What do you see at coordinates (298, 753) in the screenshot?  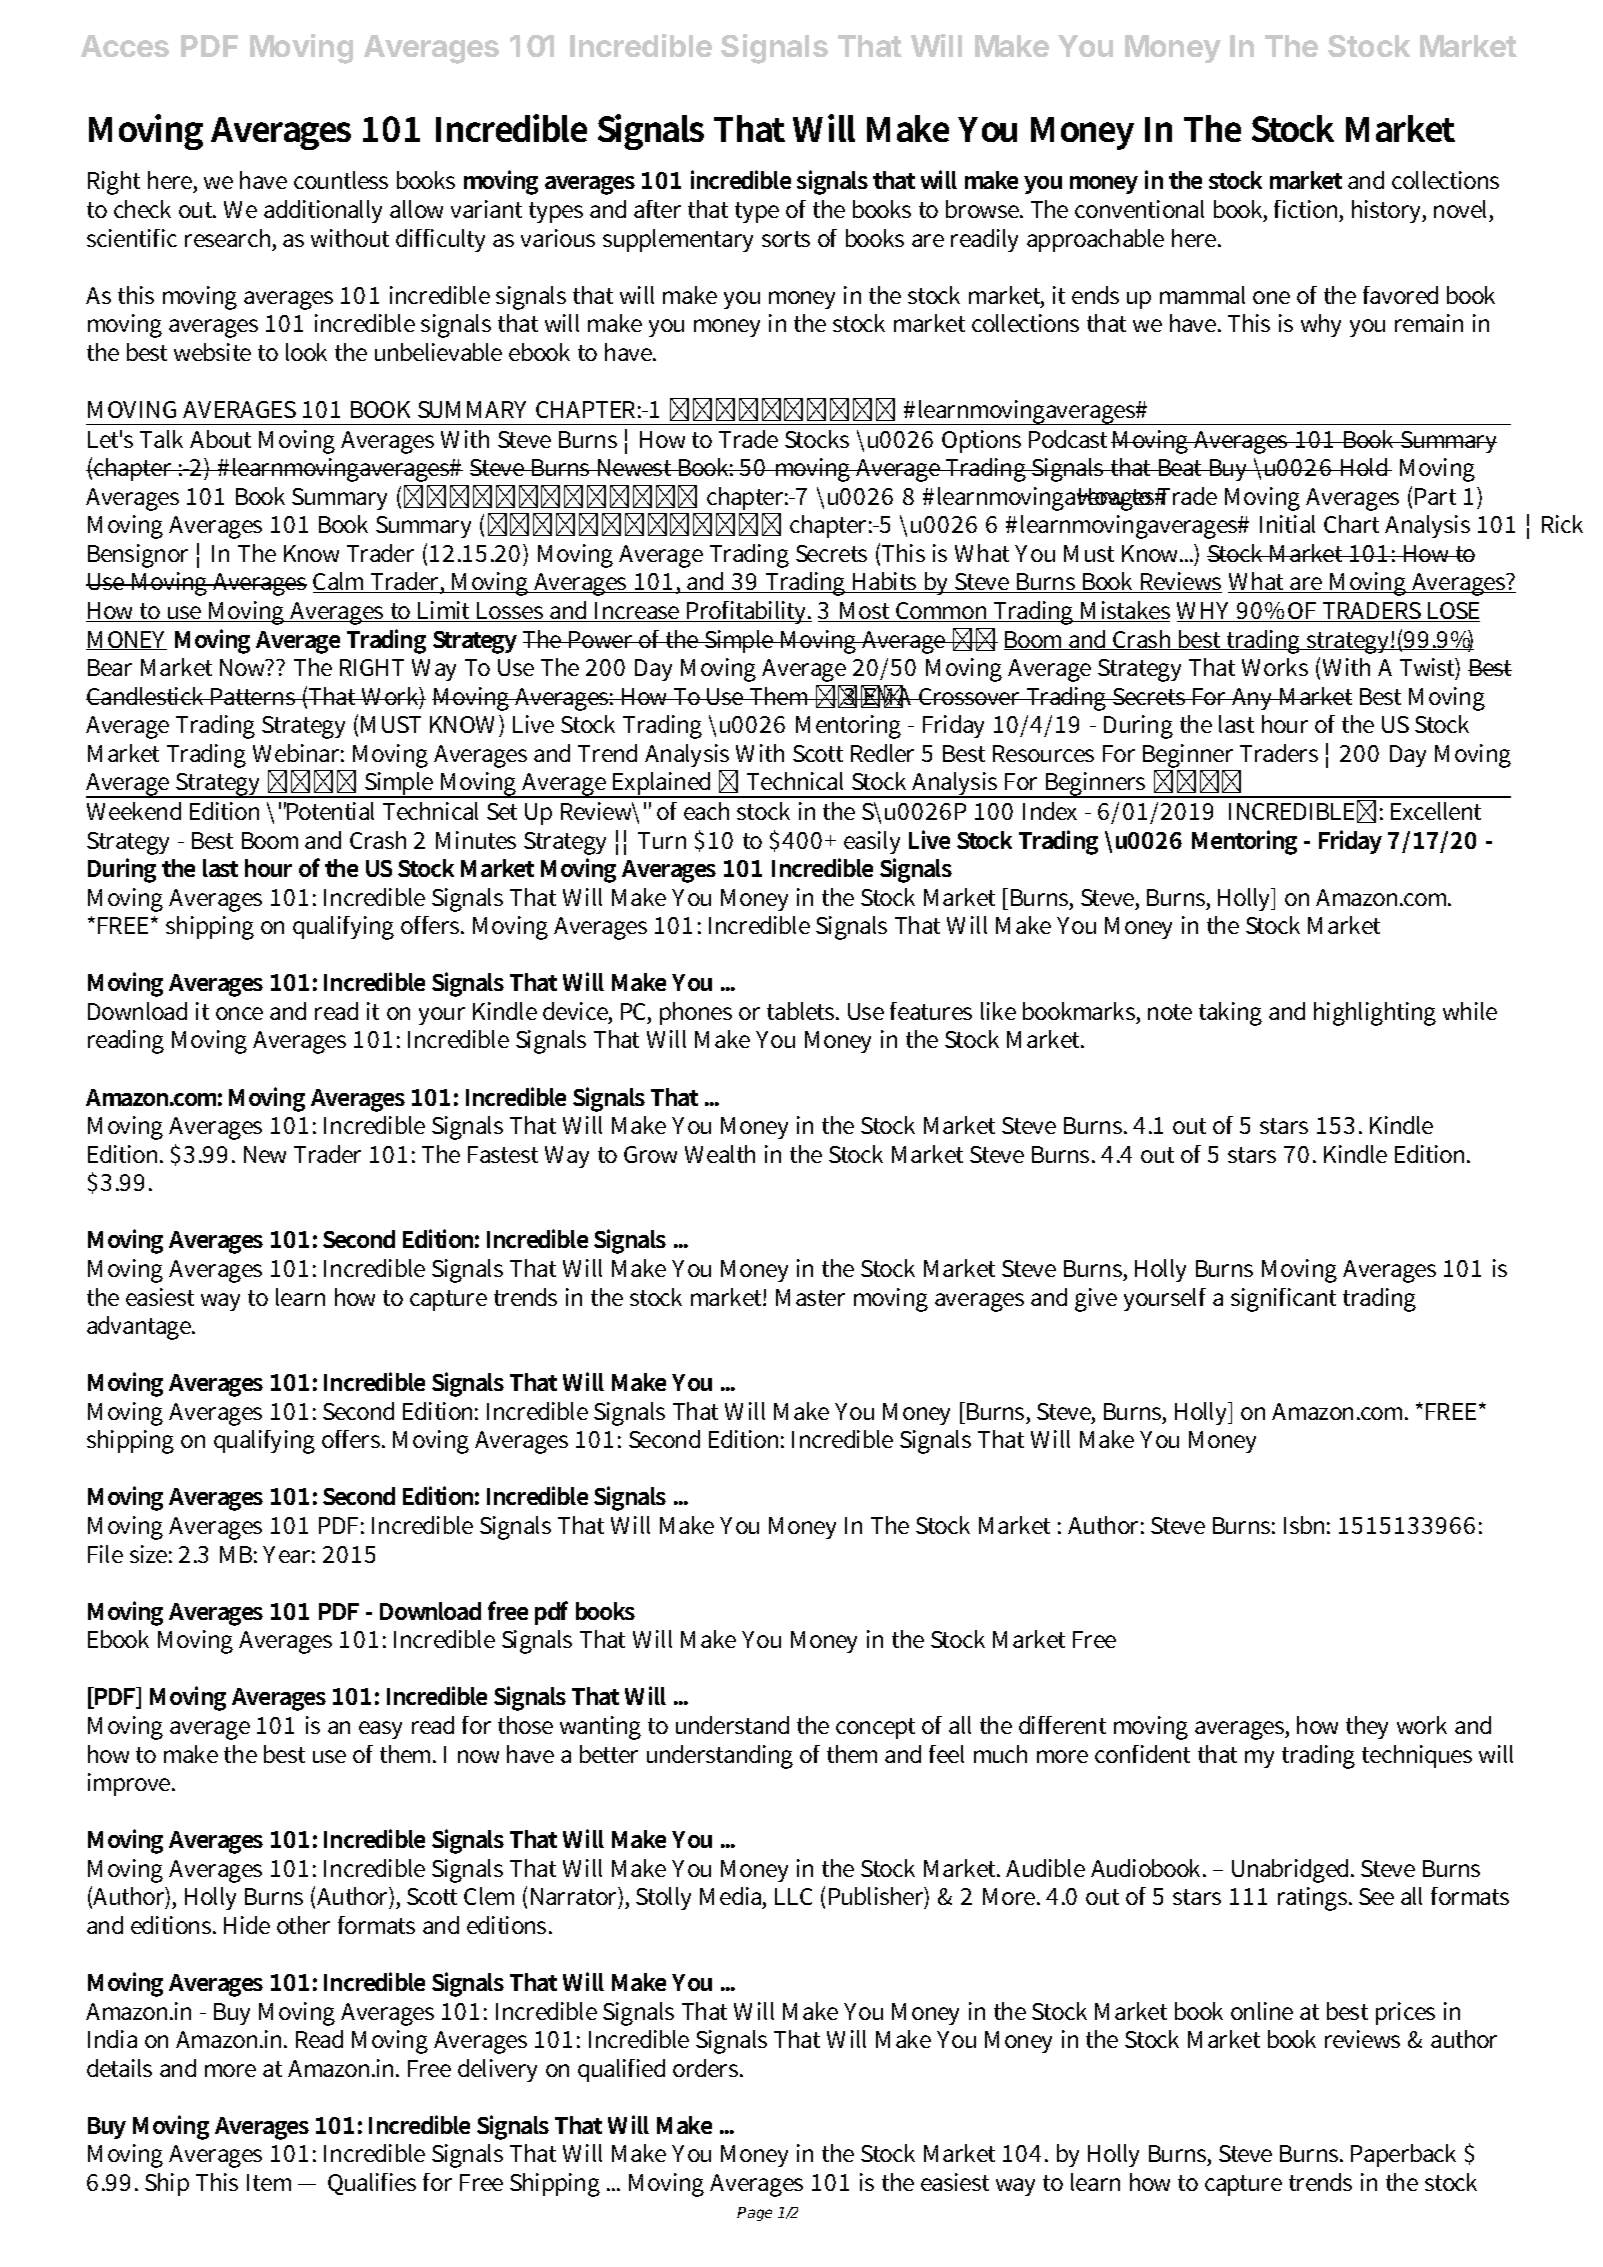 I see `Webinar` at bounding box center [298, 753].
